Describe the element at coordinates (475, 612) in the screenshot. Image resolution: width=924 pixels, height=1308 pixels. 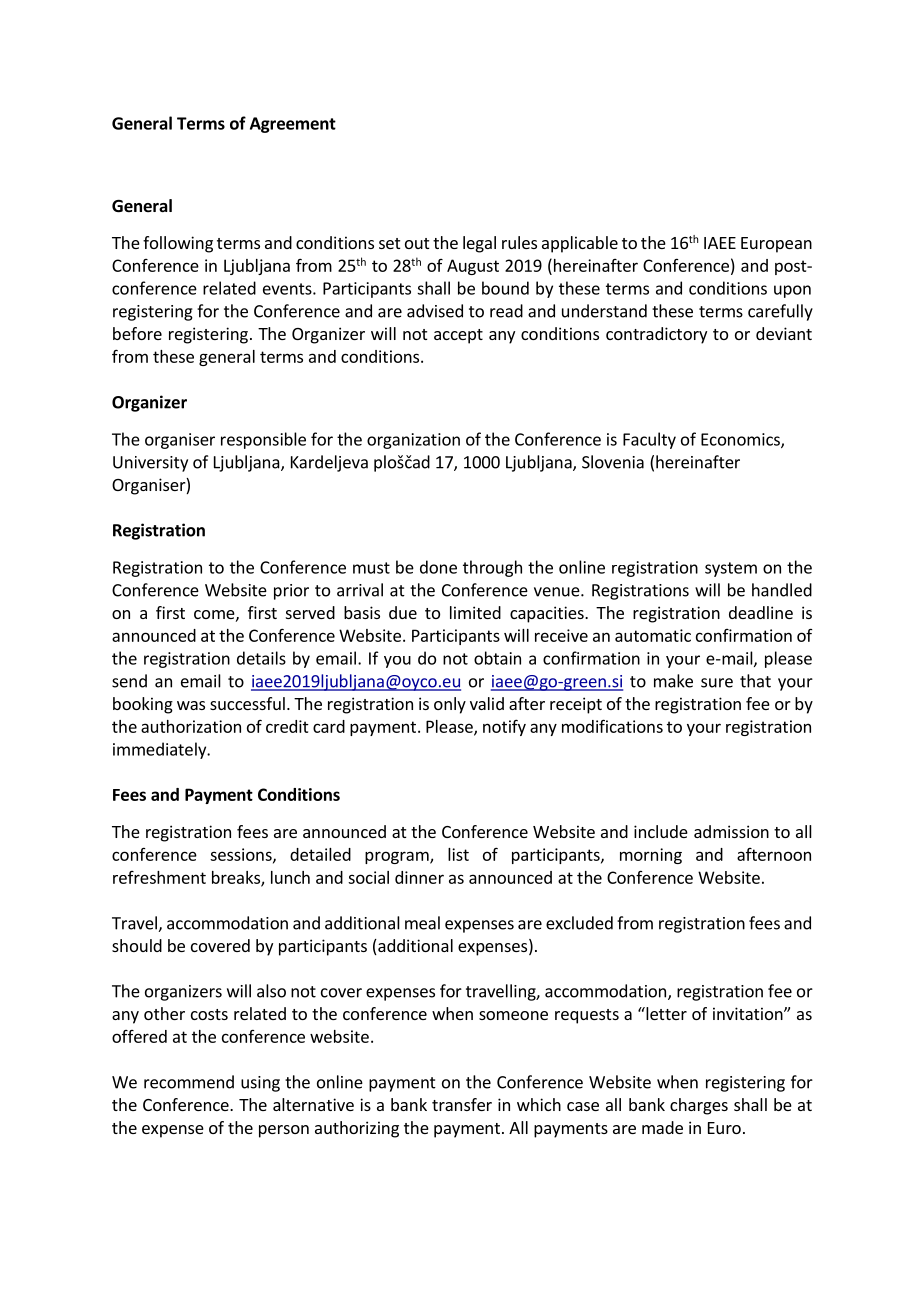
I see `limited` at that location.
